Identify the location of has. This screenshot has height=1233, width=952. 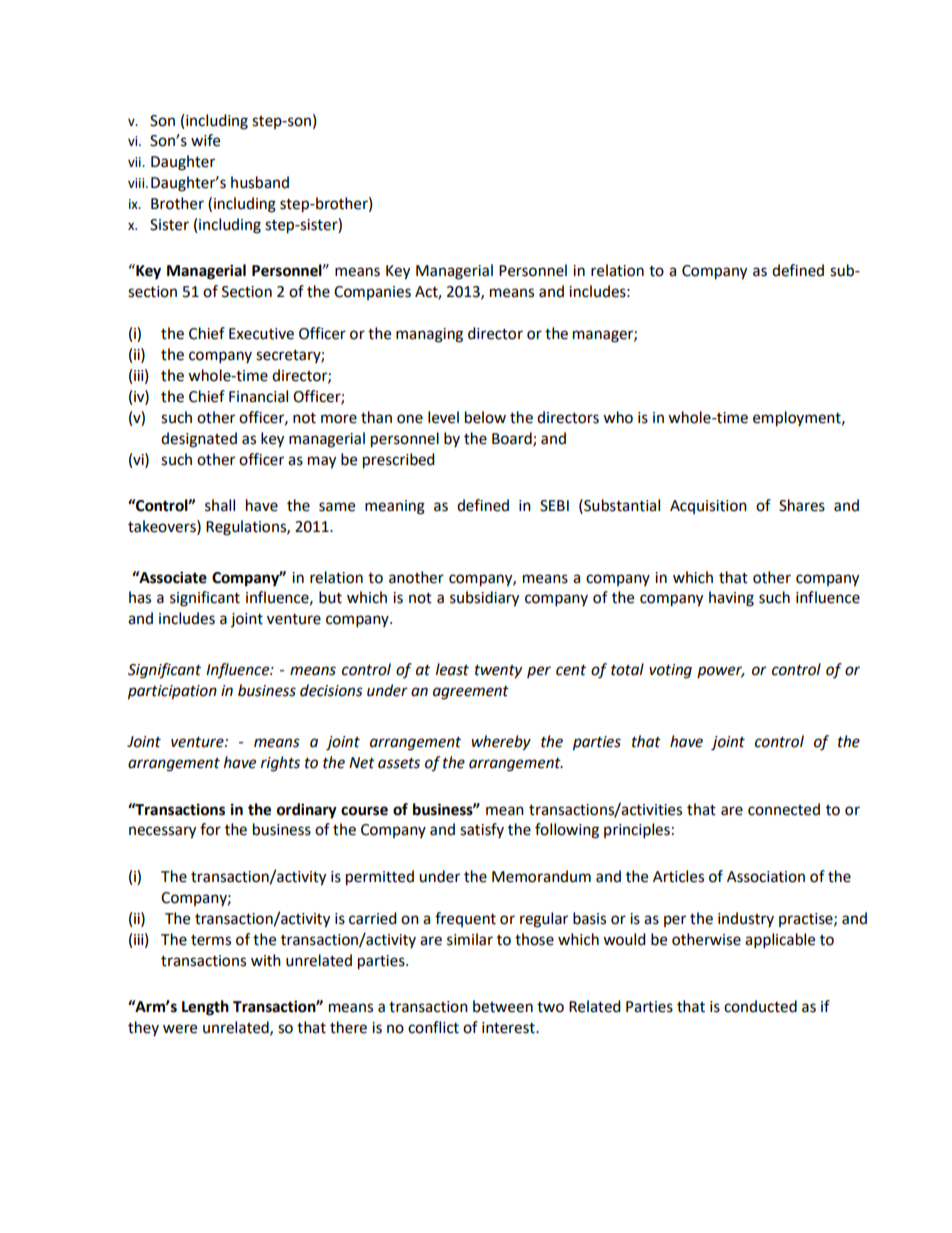
(140, 597).
